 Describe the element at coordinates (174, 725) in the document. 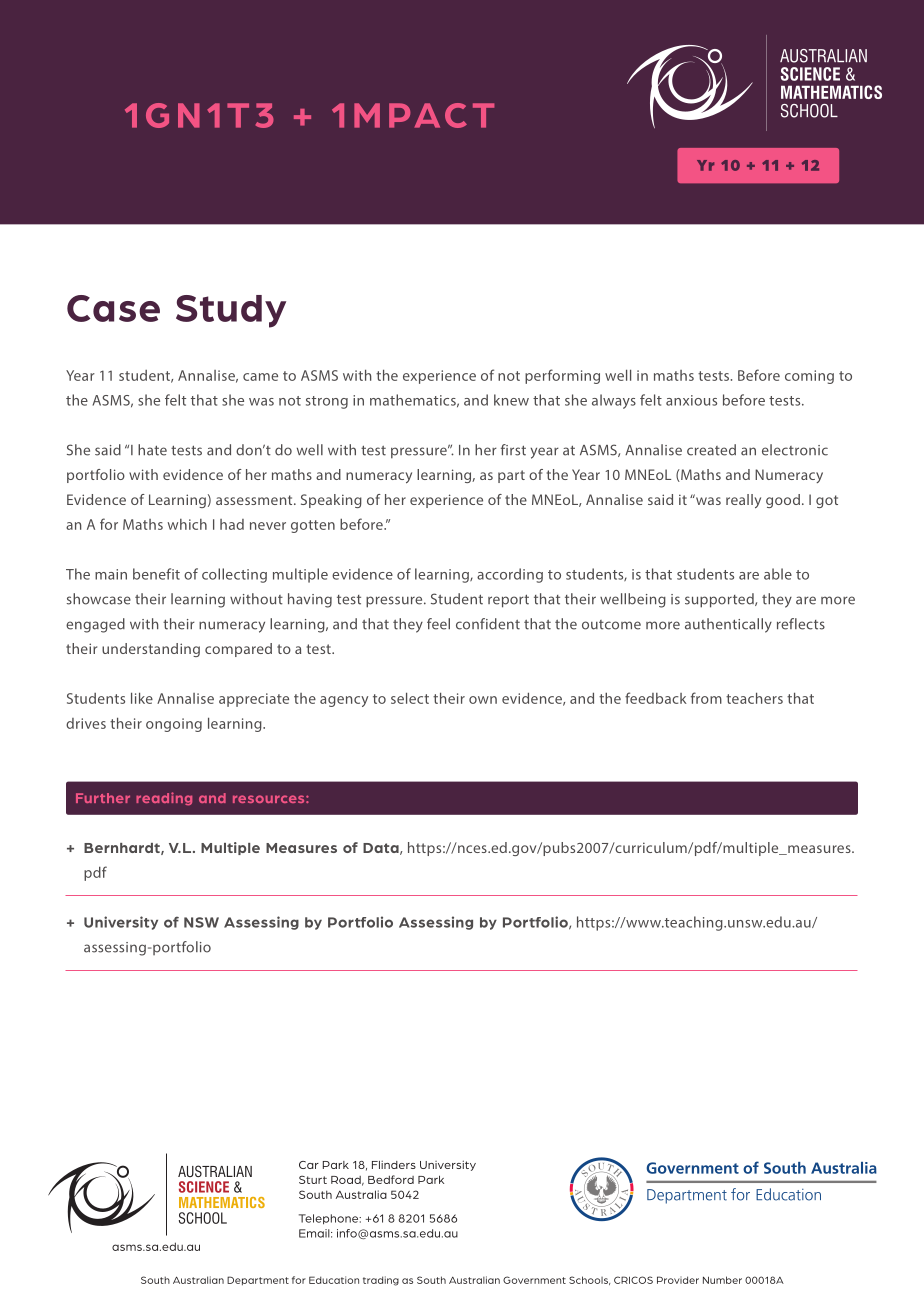

I see `ongoing` at that location.
